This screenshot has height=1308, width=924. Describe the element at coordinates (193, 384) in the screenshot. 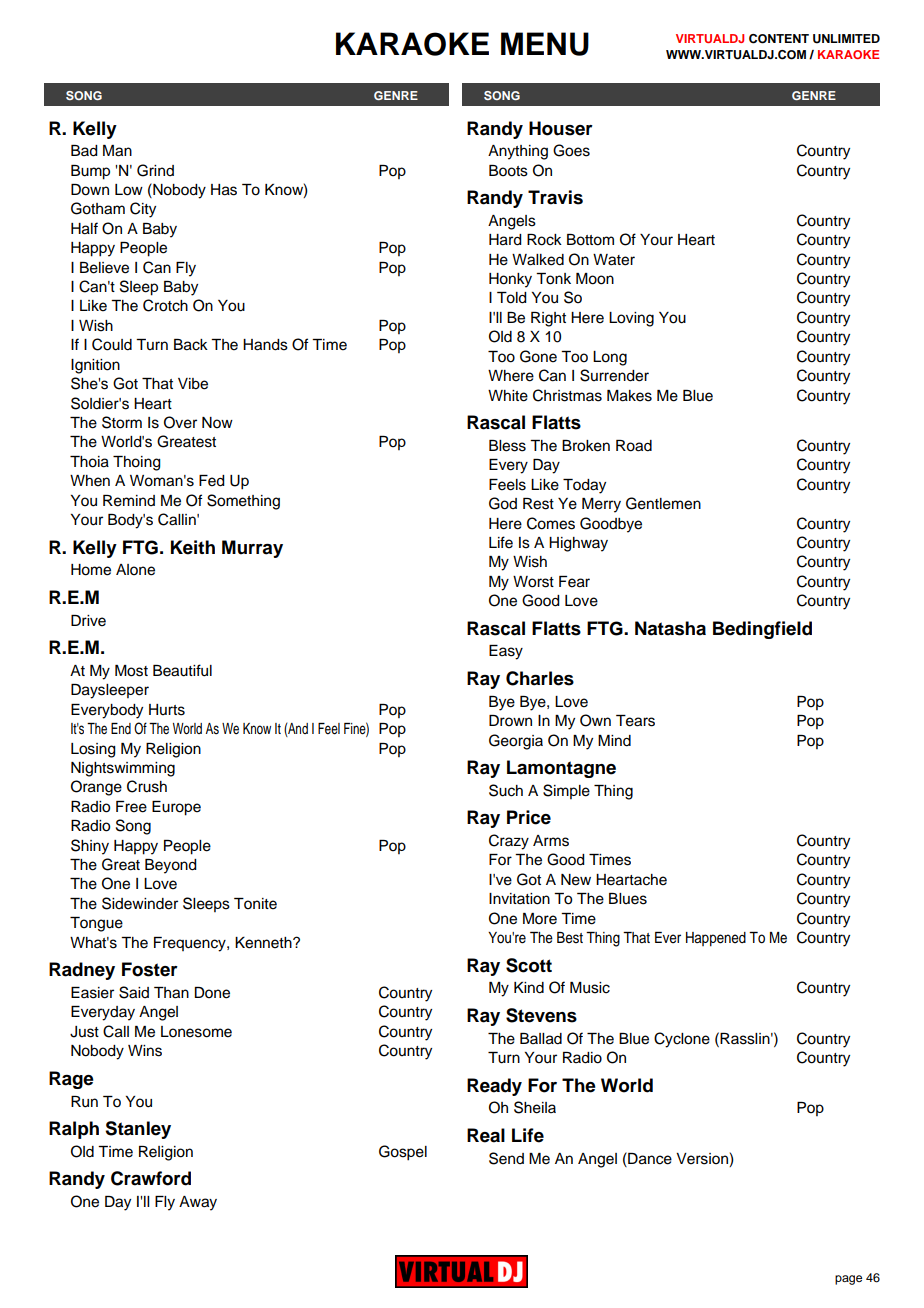

I see `Vibe` at that location.
